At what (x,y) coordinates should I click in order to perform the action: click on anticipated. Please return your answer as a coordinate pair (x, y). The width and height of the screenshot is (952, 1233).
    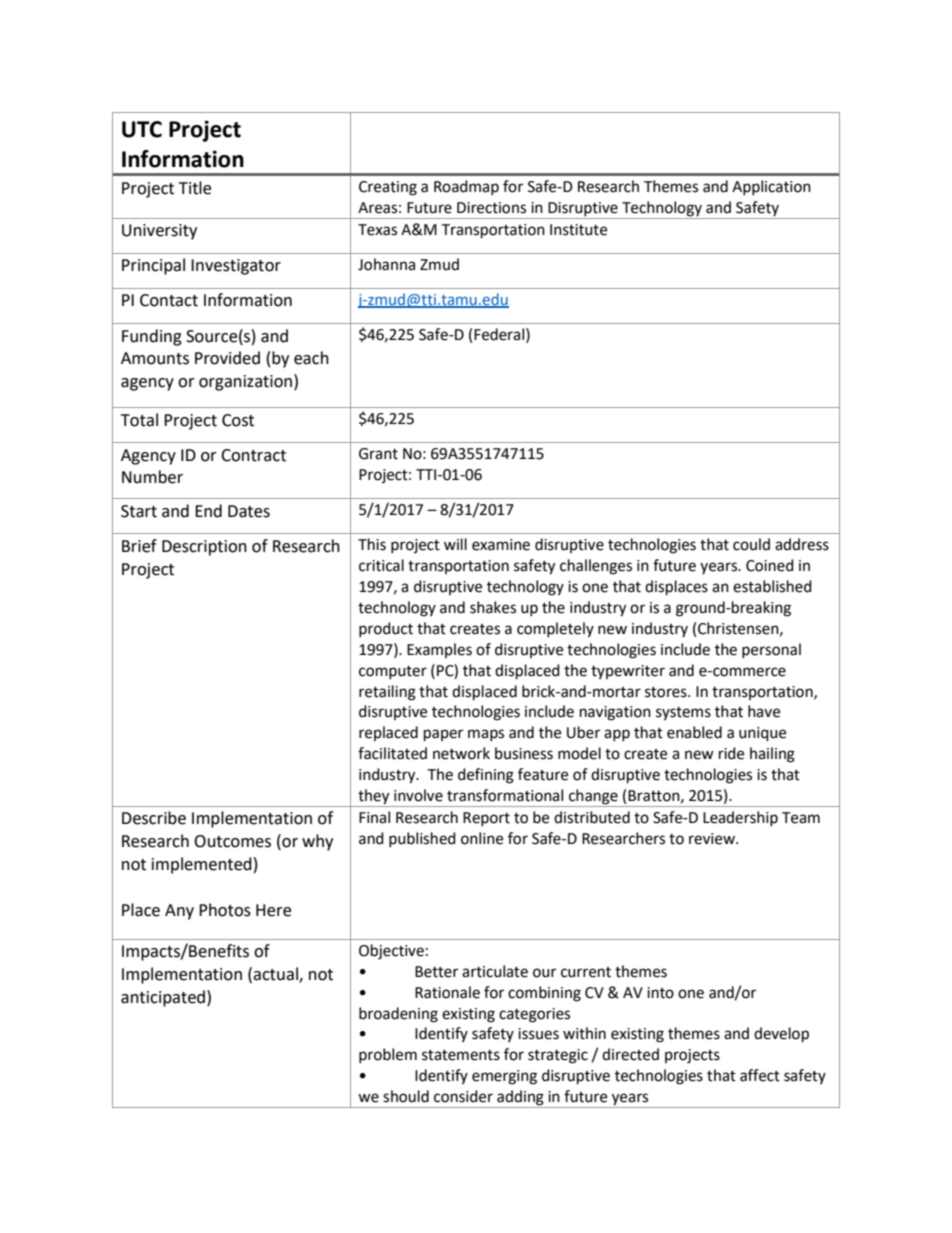
    Looking at the image, I should click on (163, 998).
